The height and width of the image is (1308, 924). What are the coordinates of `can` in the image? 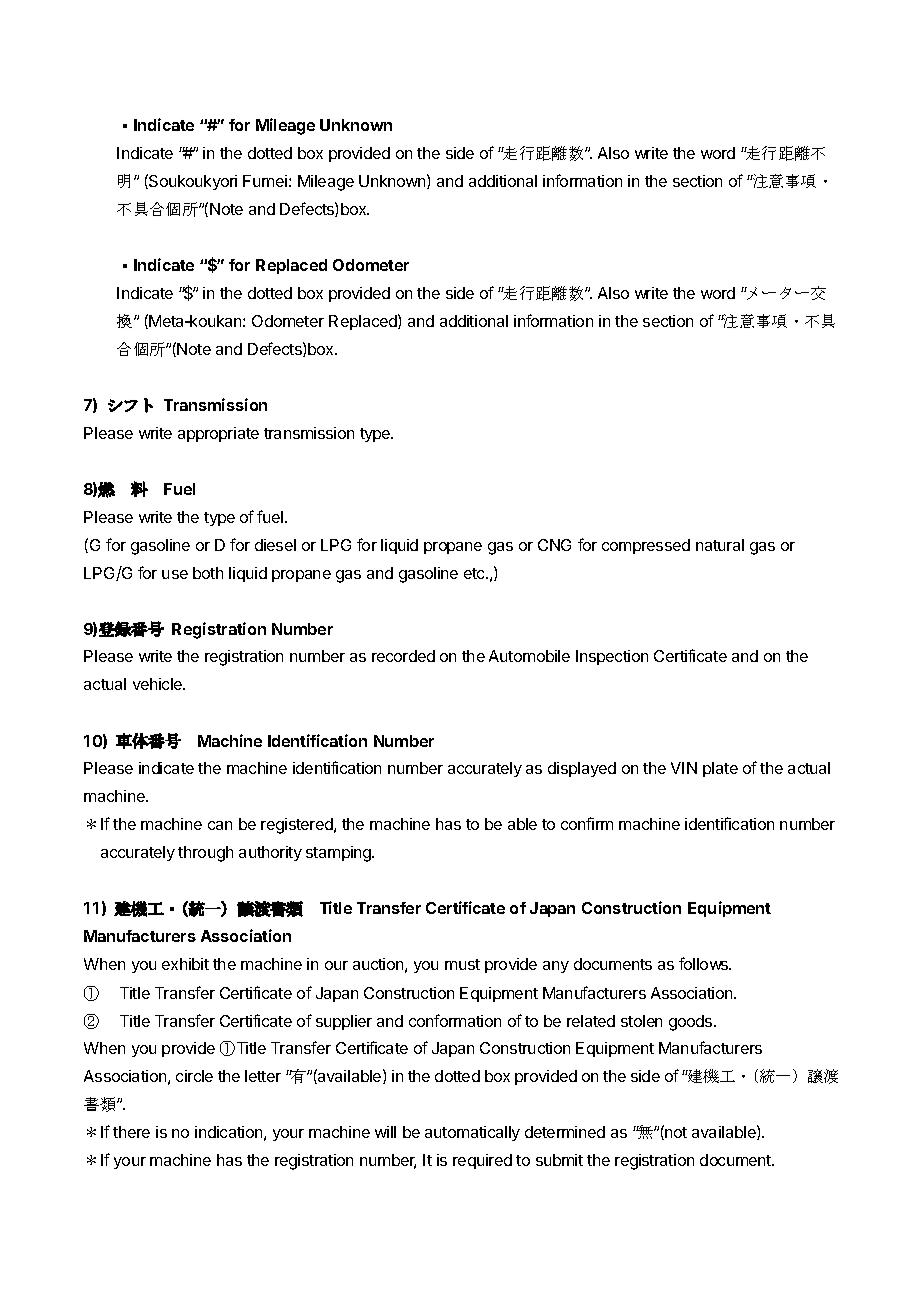 It's located at (220, 825).
